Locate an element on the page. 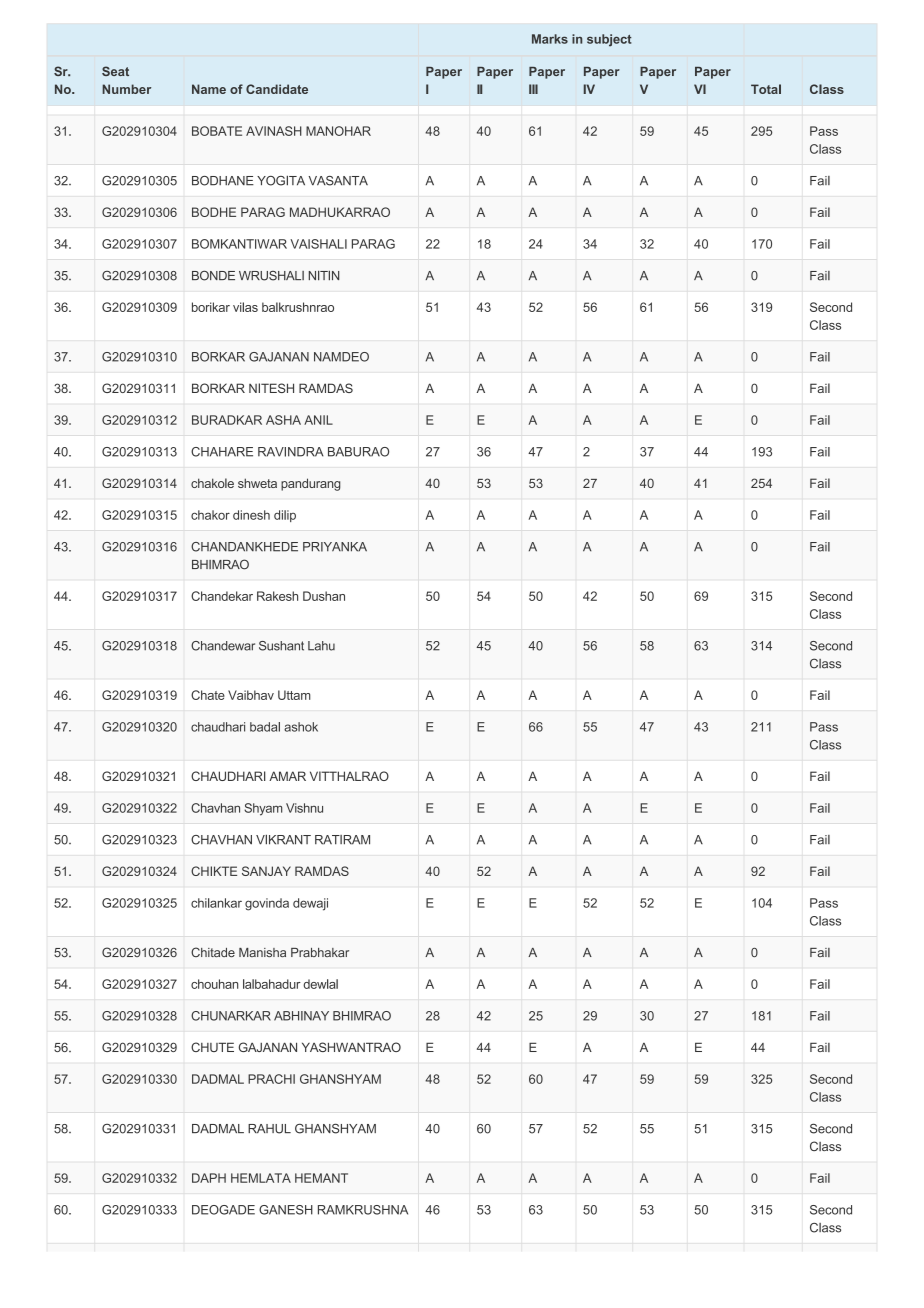 The height and width of the page is (1308, 924). ASHA is located at coordinates (283, 420).
